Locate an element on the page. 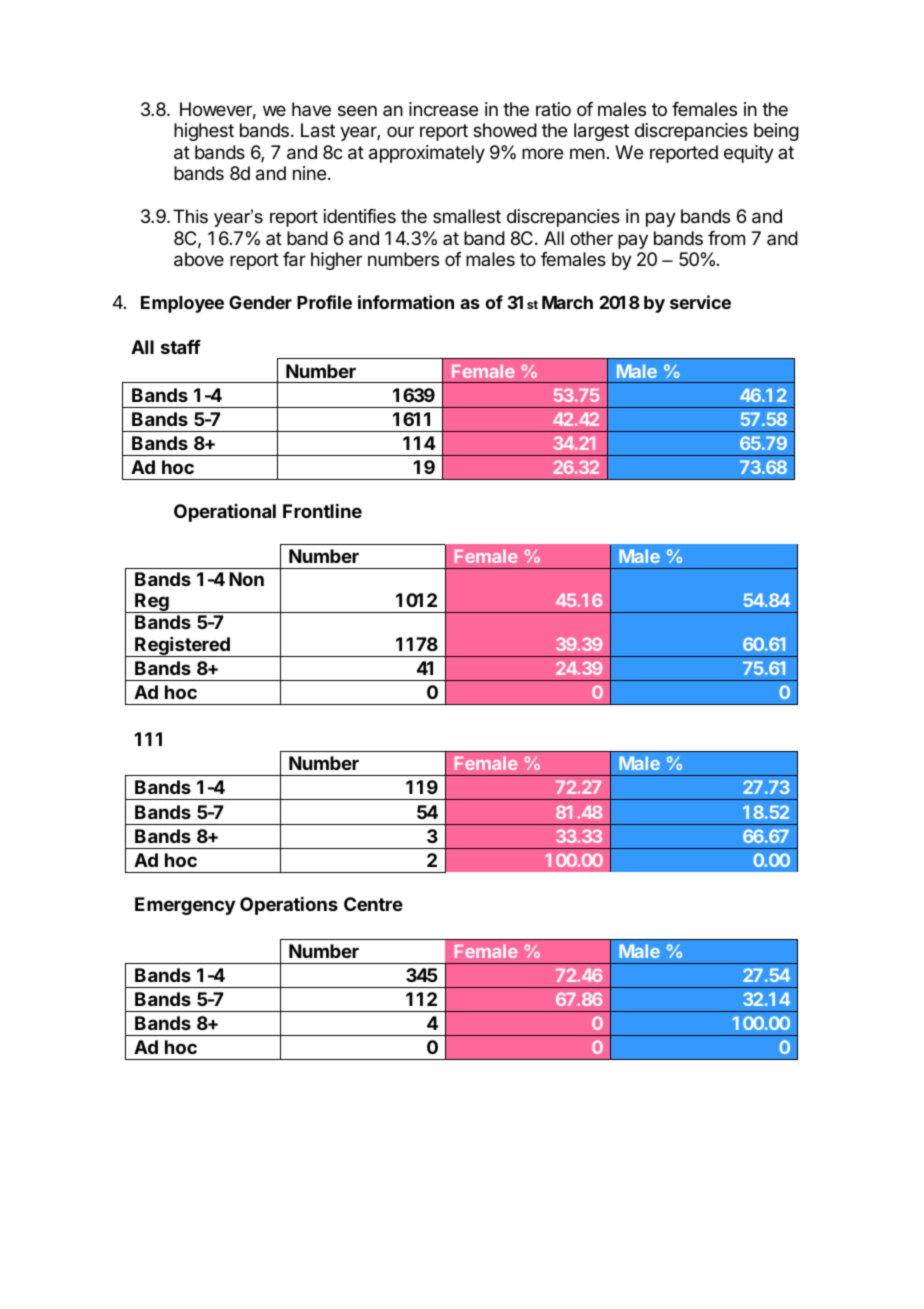 The width and height of the image is (924, 1309). Centre is located at coordinates (373, 904).
